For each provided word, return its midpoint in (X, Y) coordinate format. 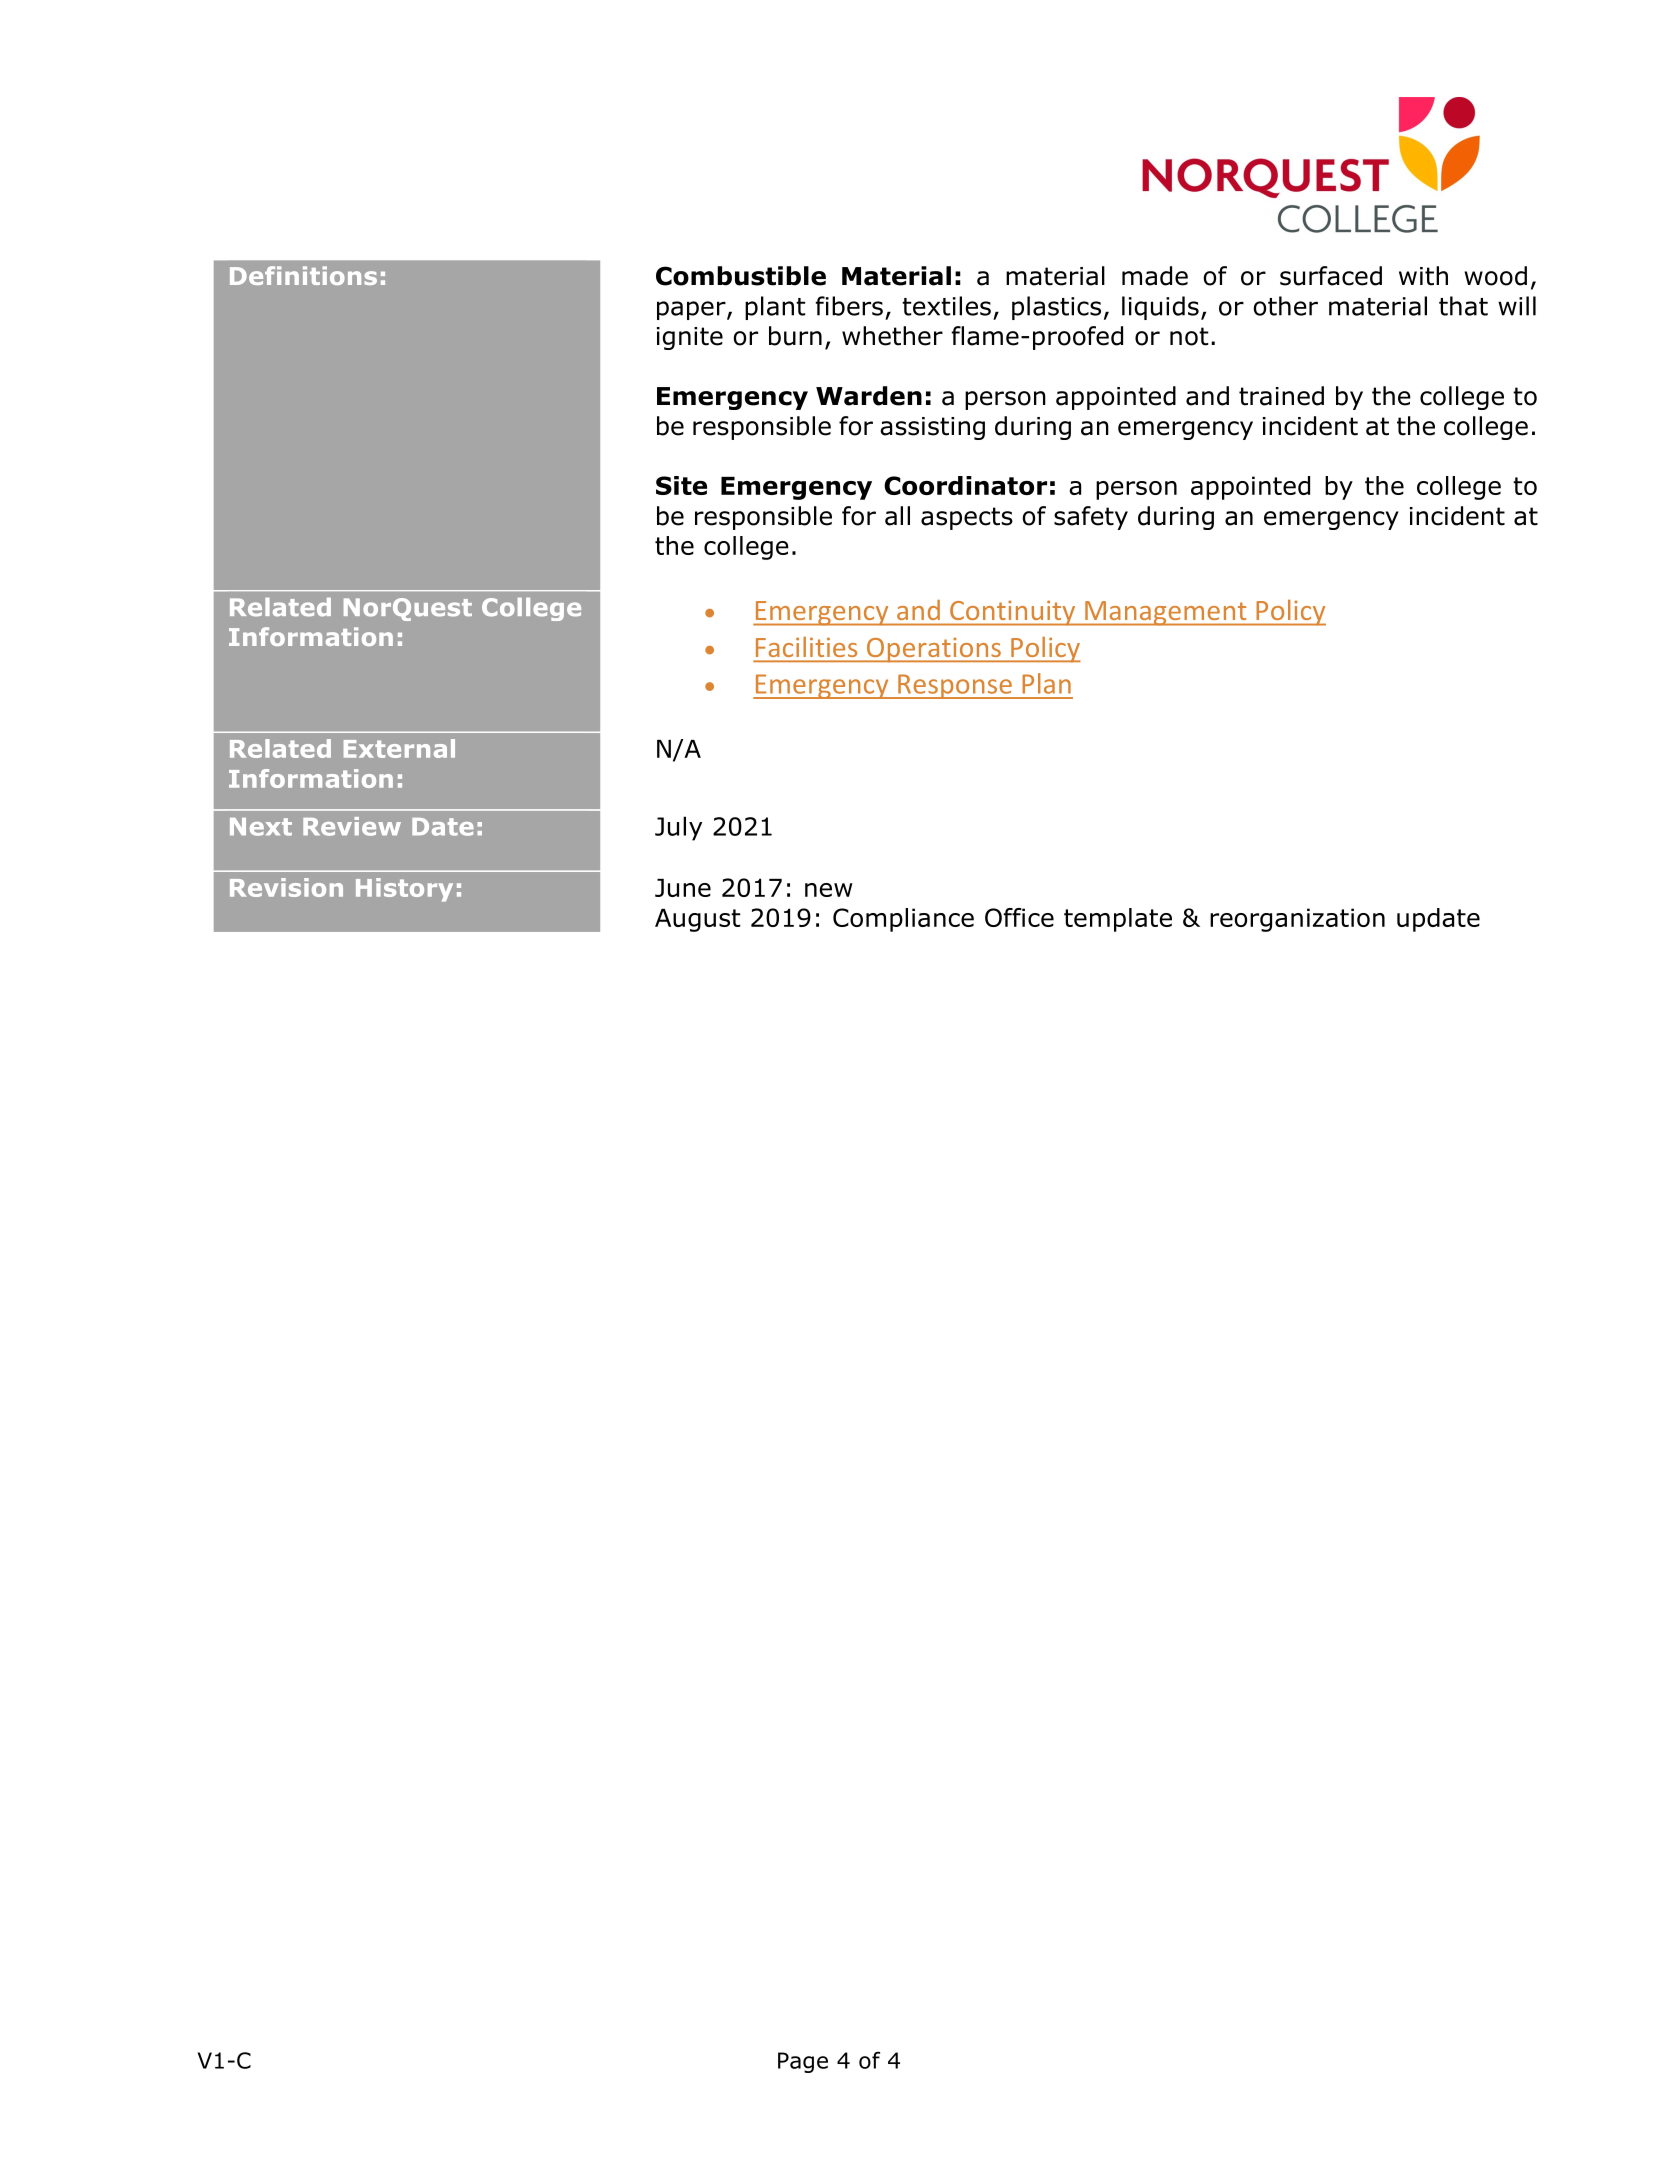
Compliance (903, 920)
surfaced (1331, 276)
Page (803, 2062)
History (404, 890)
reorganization (1297, 920)
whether (892, 336)
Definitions (303, 275)
